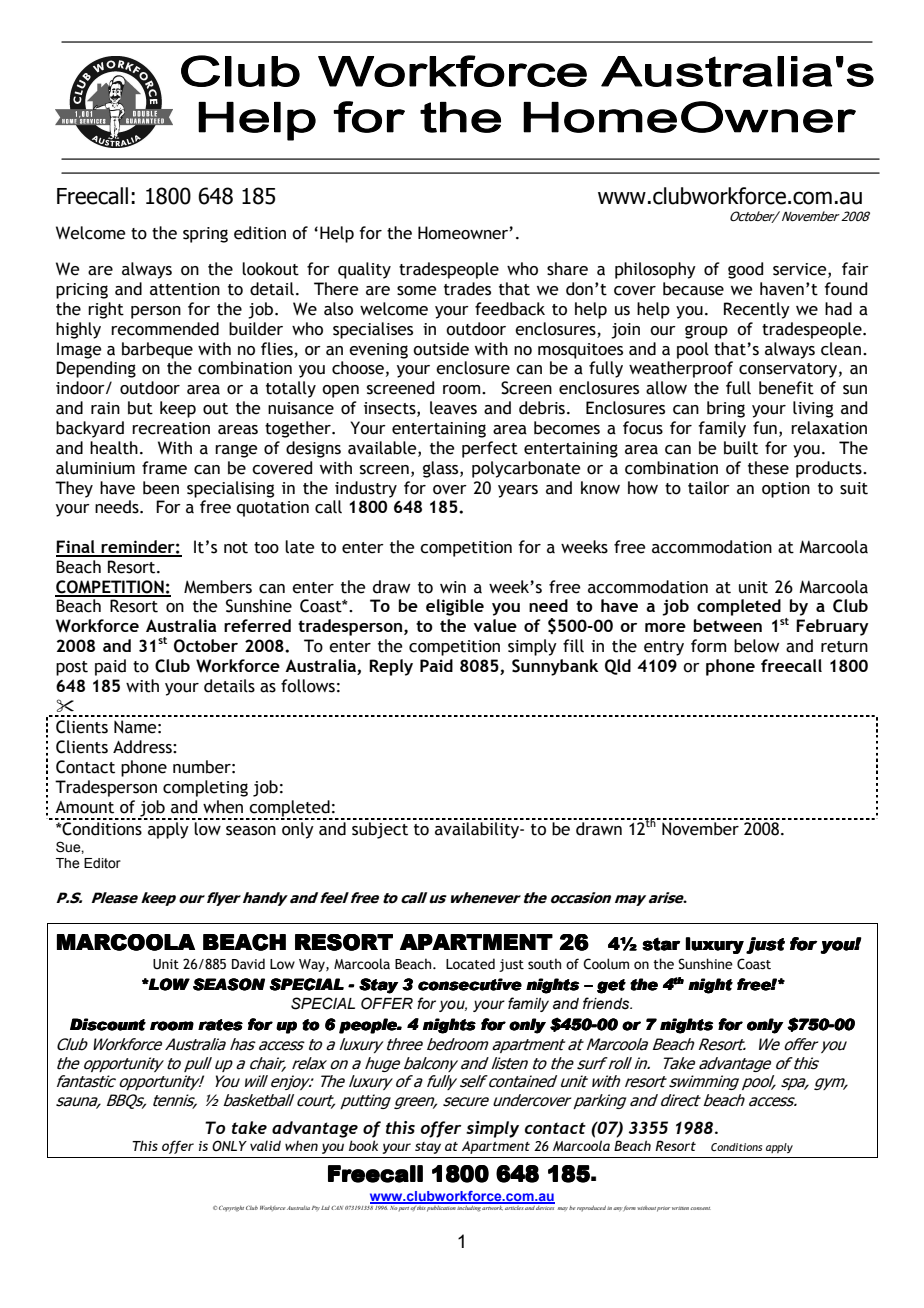 The image size is (924, 1308). What do you see at coordinates (265, 1145) in the document?
I see `valid` at bounding box center [265, 1145].
